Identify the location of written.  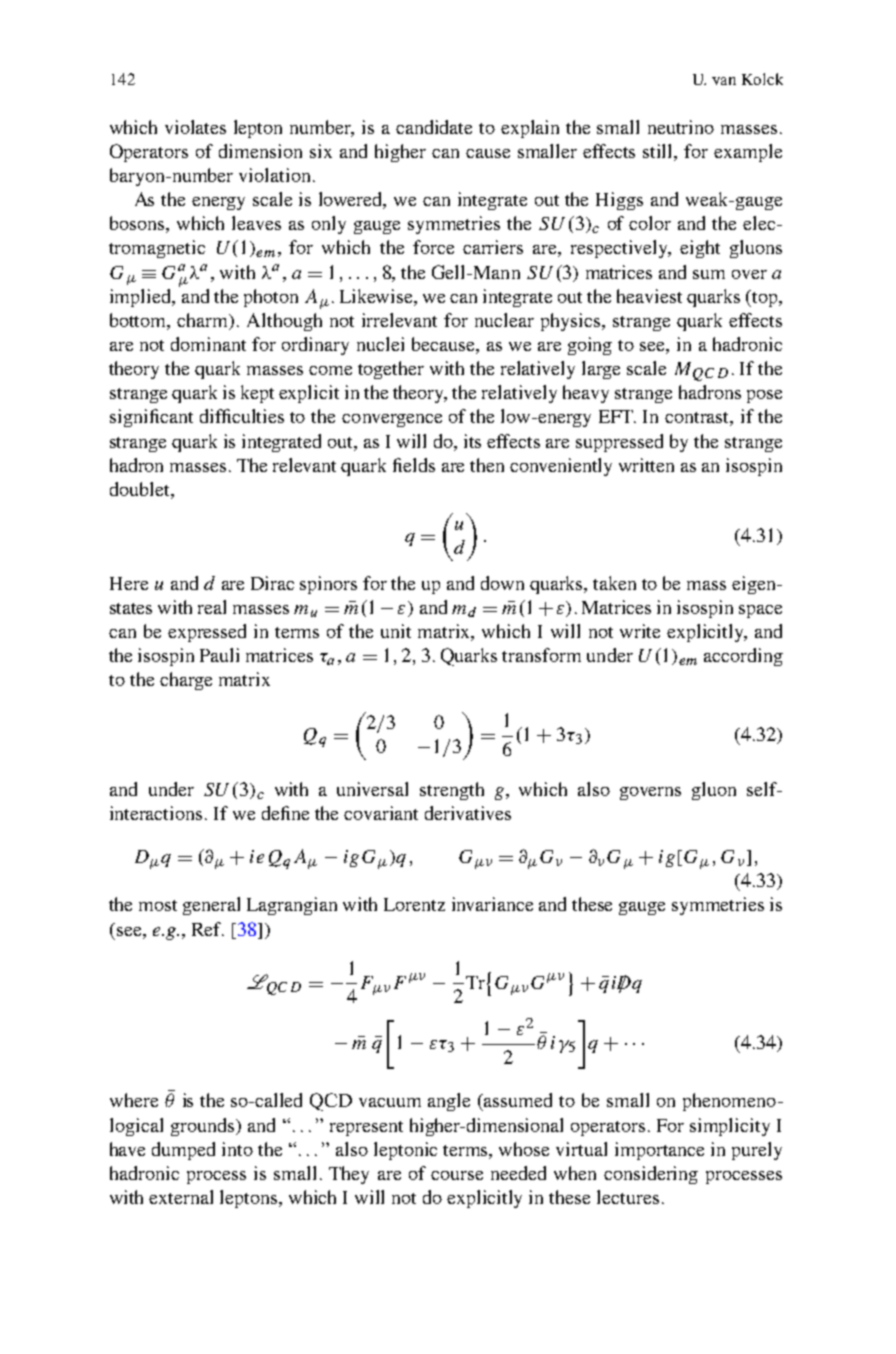
(646, 465).
